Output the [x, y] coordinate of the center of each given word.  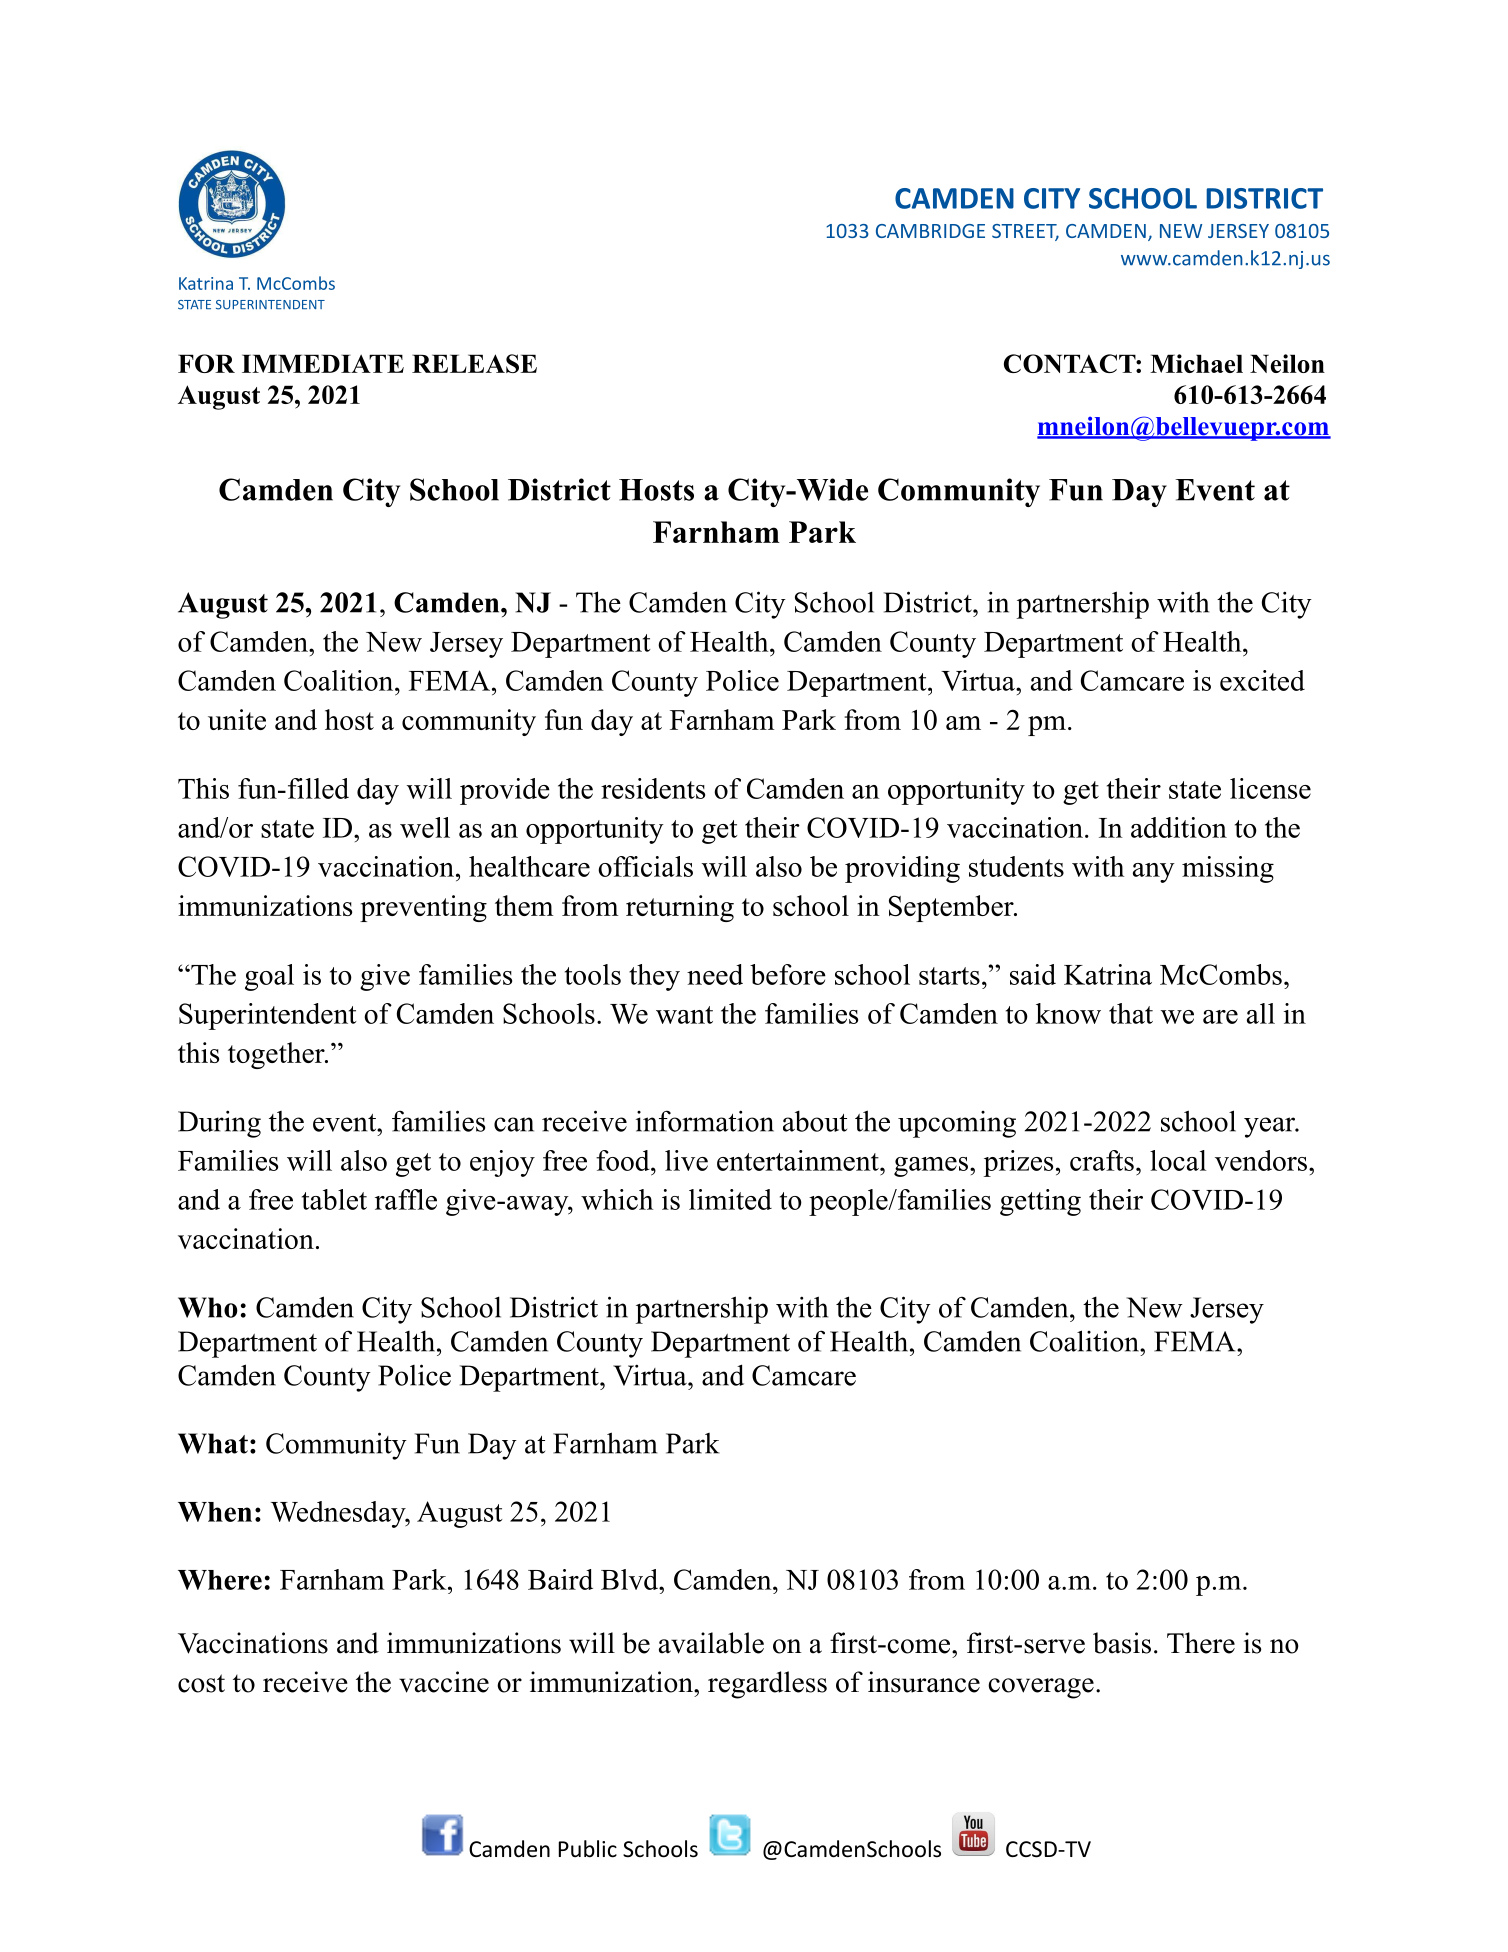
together [277, 1055]
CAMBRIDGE [930, 231]
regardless [767, 1685]
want [684, 1015]
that [1131, 1013]
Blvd [630, 1579]
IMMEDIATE [323, 363]
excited [1262, 680]
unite [237, 719]
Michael [1196, 363]
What [213, 1443]
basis [1122, 1643]
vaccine [444, 1682]
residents [653, 788]
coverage [1041, 1688]
